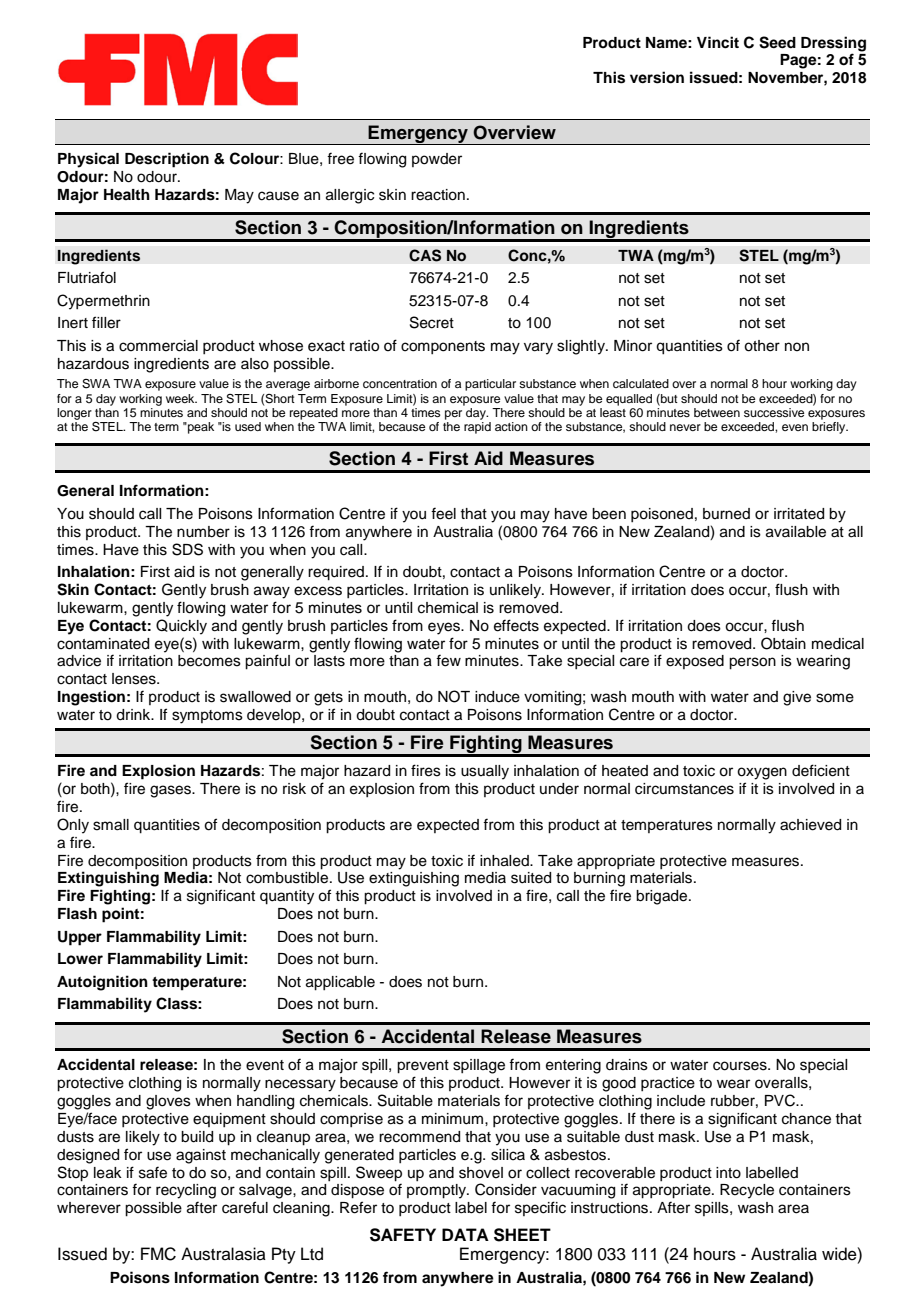 This document has height=1308, width=924. Describe the element at coordinates (448, 660) in the document. I see `few` at that location.
